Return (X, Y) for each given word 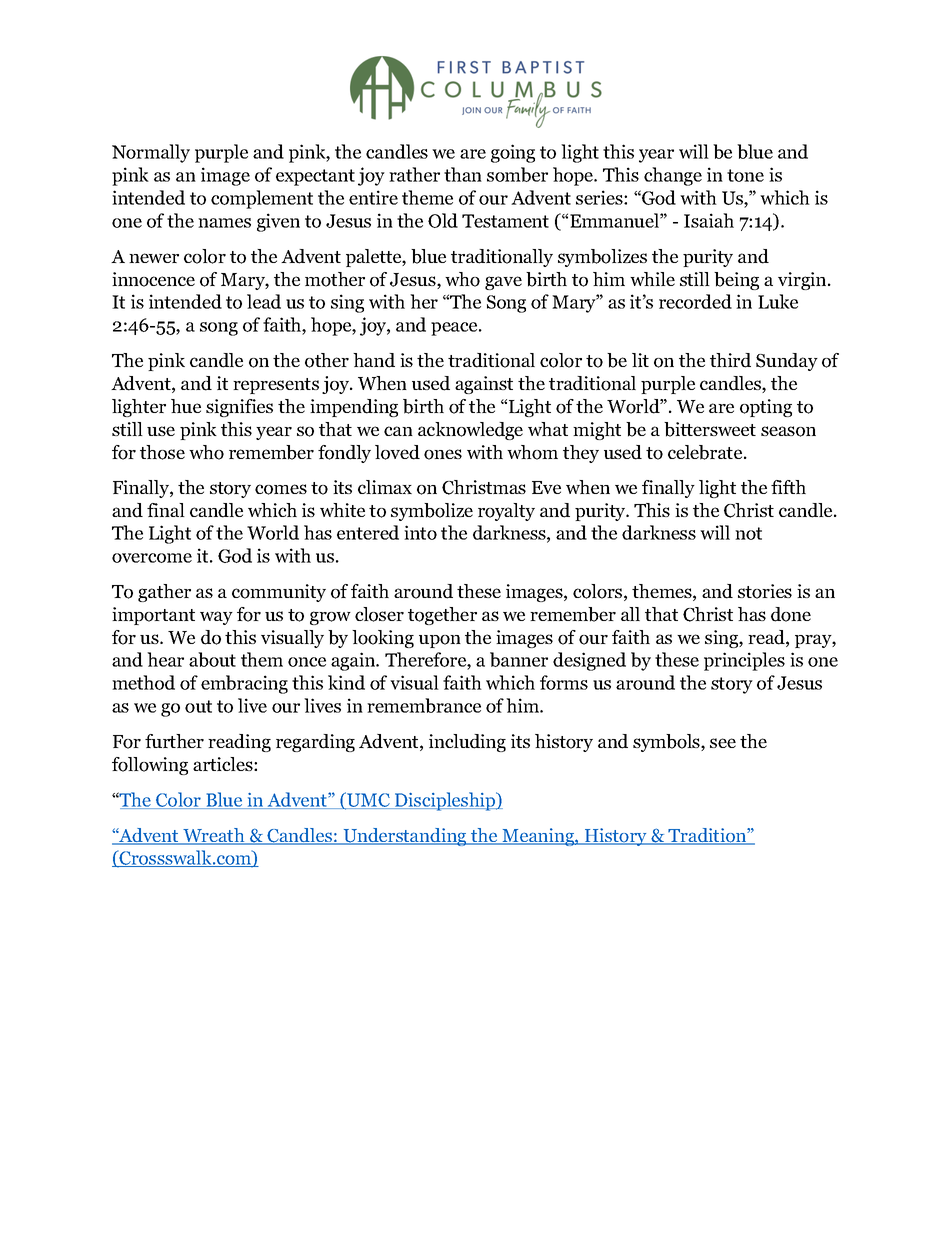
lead (264, 301)
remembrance (424, 705)
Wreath (214, 836)
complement (262, 199)
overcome (152, 558)
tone (745, 175)
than (463, 174)
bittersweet (710, 429)
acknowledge (470, 431)
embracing (244, 684)
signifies (239, 408)
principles (744, 661)
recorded (695, 301)
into (420, 532)
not (748, 533)
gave (503, 283)
